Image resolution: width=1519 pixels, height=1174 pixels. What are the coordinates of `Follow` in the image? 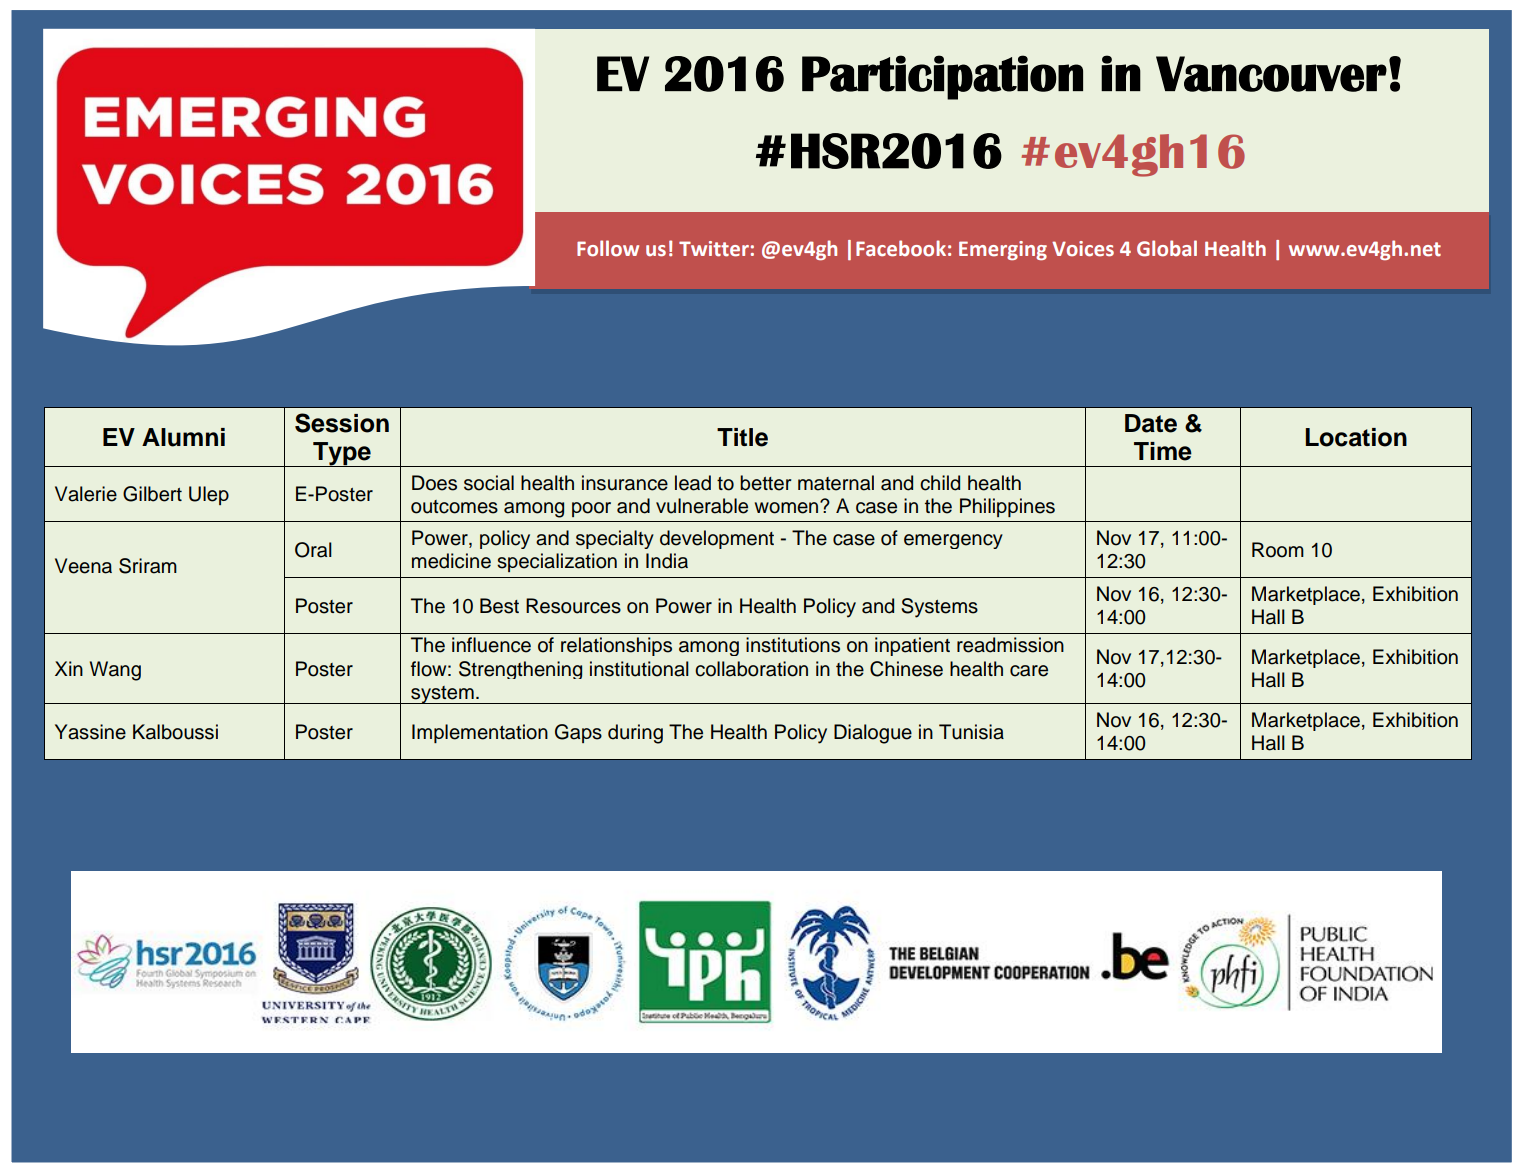 It's located at (608, 248).
